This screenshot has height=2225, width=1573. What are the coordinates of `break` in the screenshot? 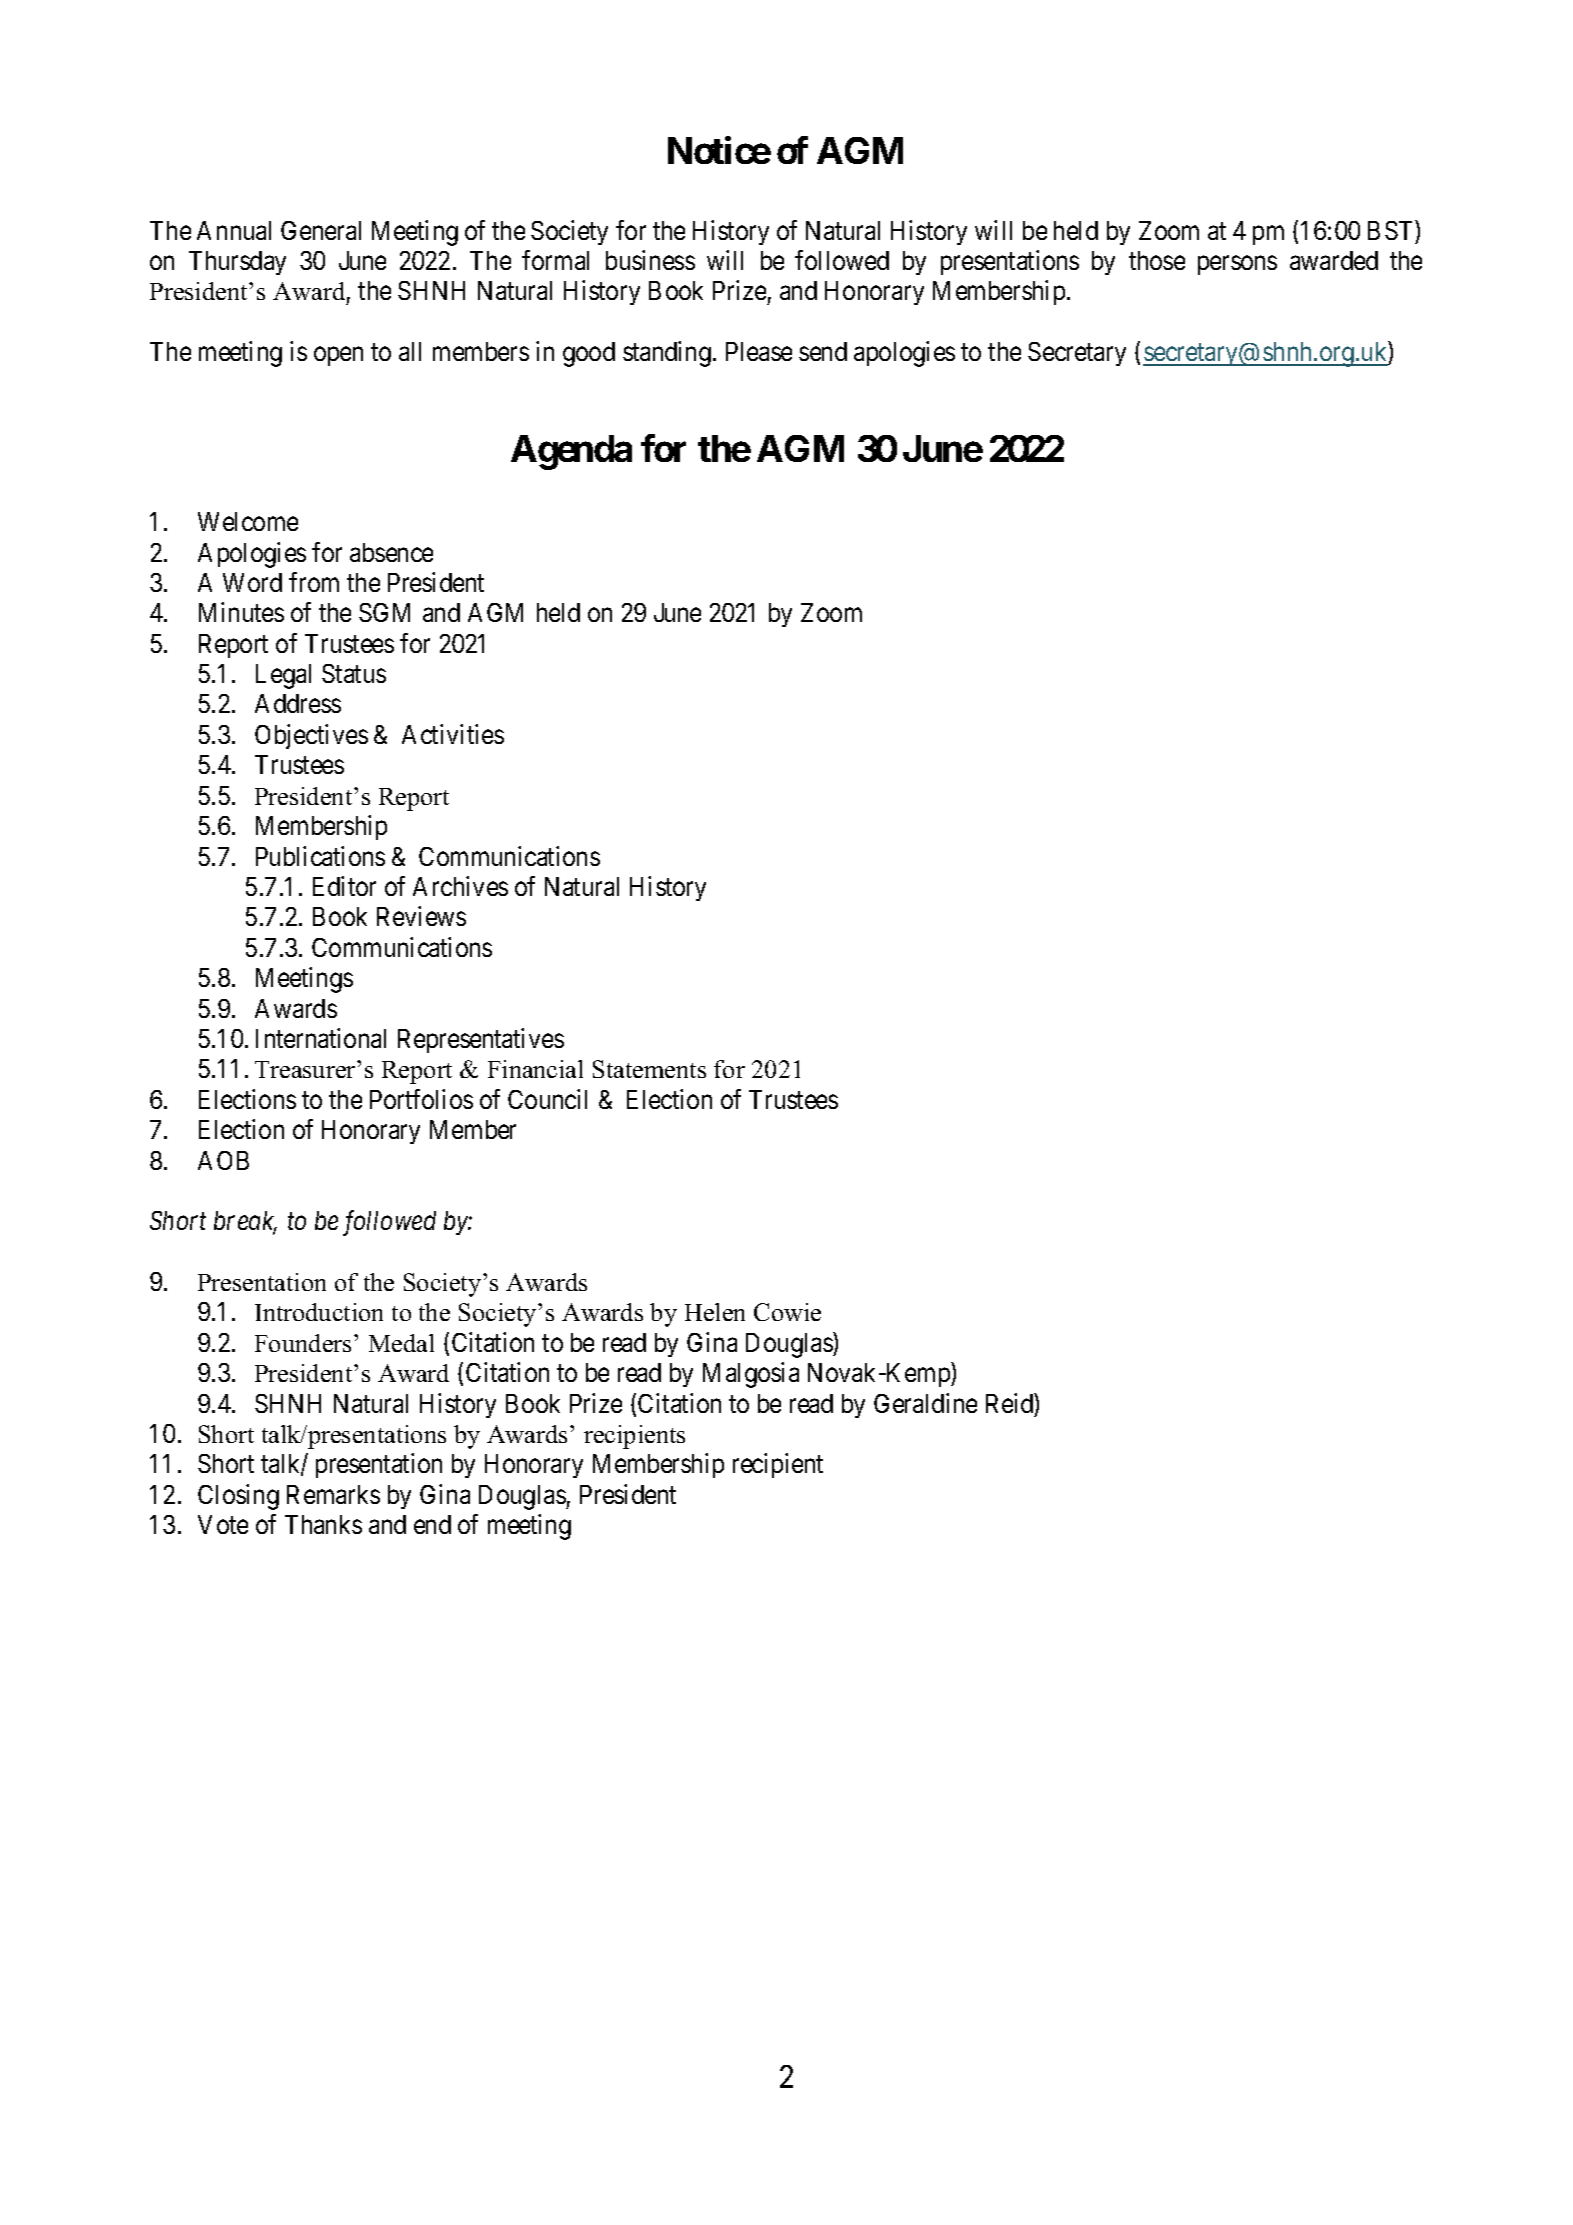 It's located at (245, 1222).
